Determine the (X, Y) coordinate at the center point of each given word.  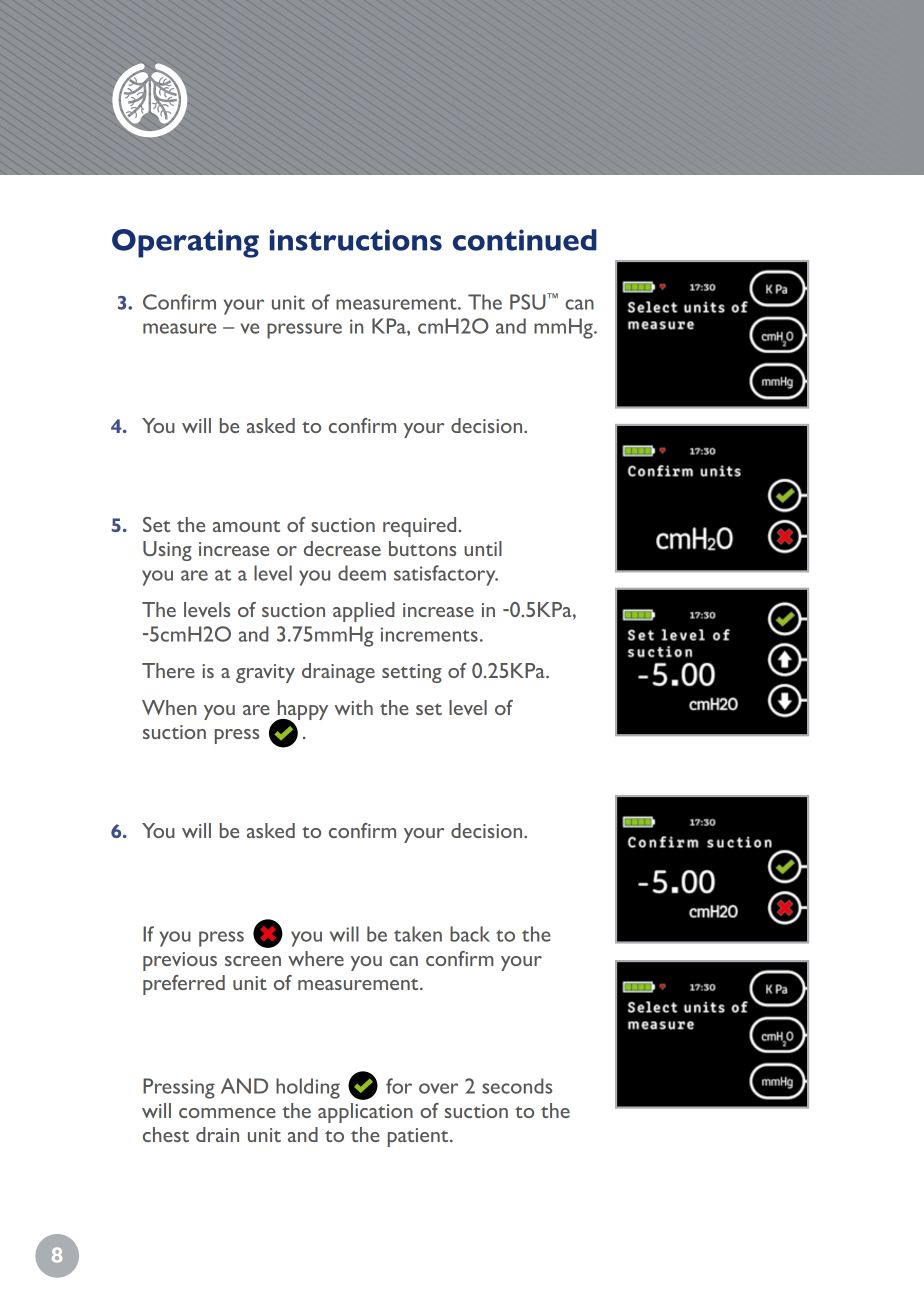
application (365, 1113)
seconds (517, 1086)
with (353, 707)
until (483, 548)
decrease (342, 548)
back (470, 934)
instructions (356, 240)
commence (227, 1113)
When (169, 707)
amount (246, 526)
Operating (185, 243)
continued (525, 240)
